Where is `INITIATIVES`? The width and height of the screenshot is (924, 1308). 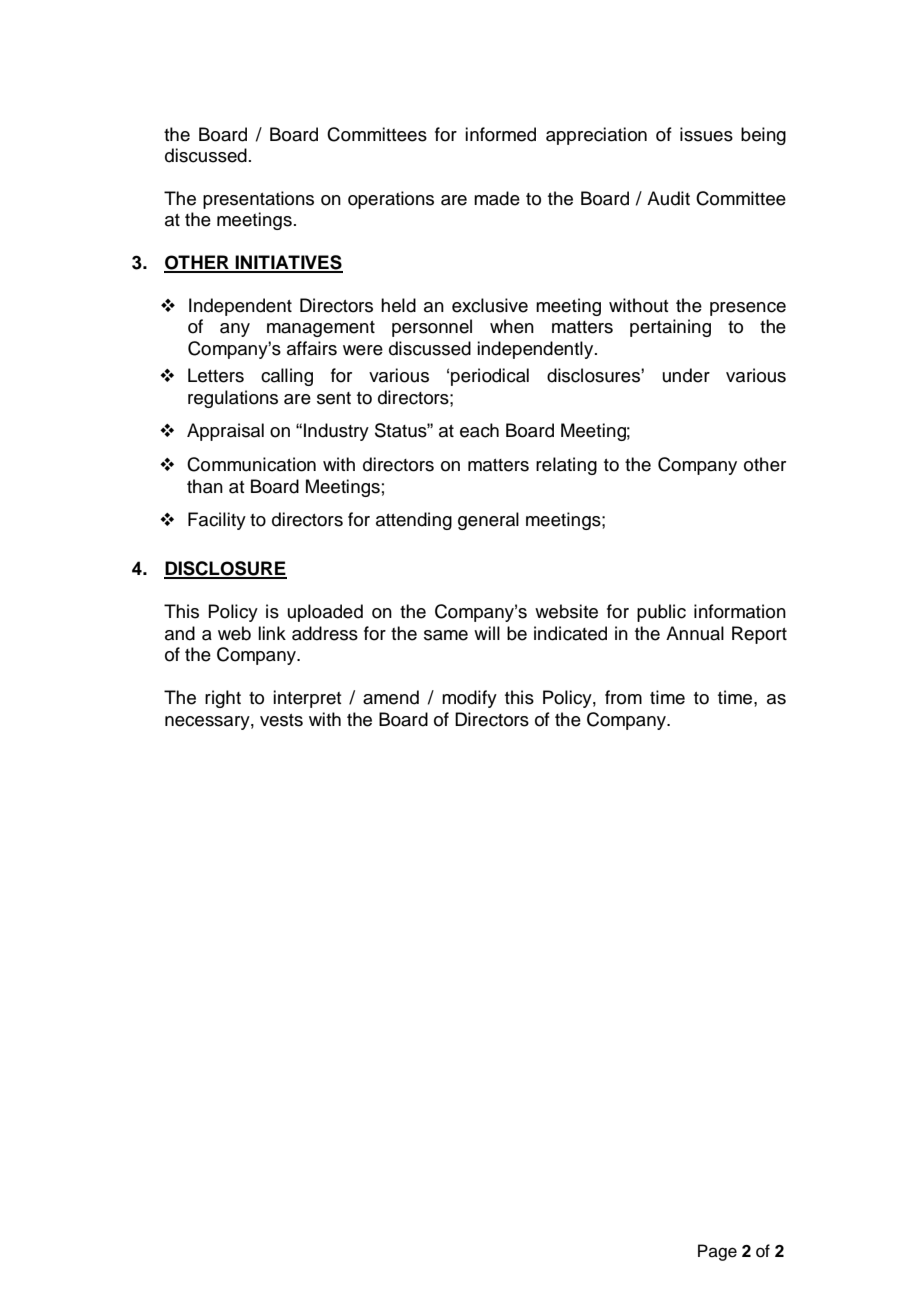
INITIATIVES is located at coordinates (288, 263).
